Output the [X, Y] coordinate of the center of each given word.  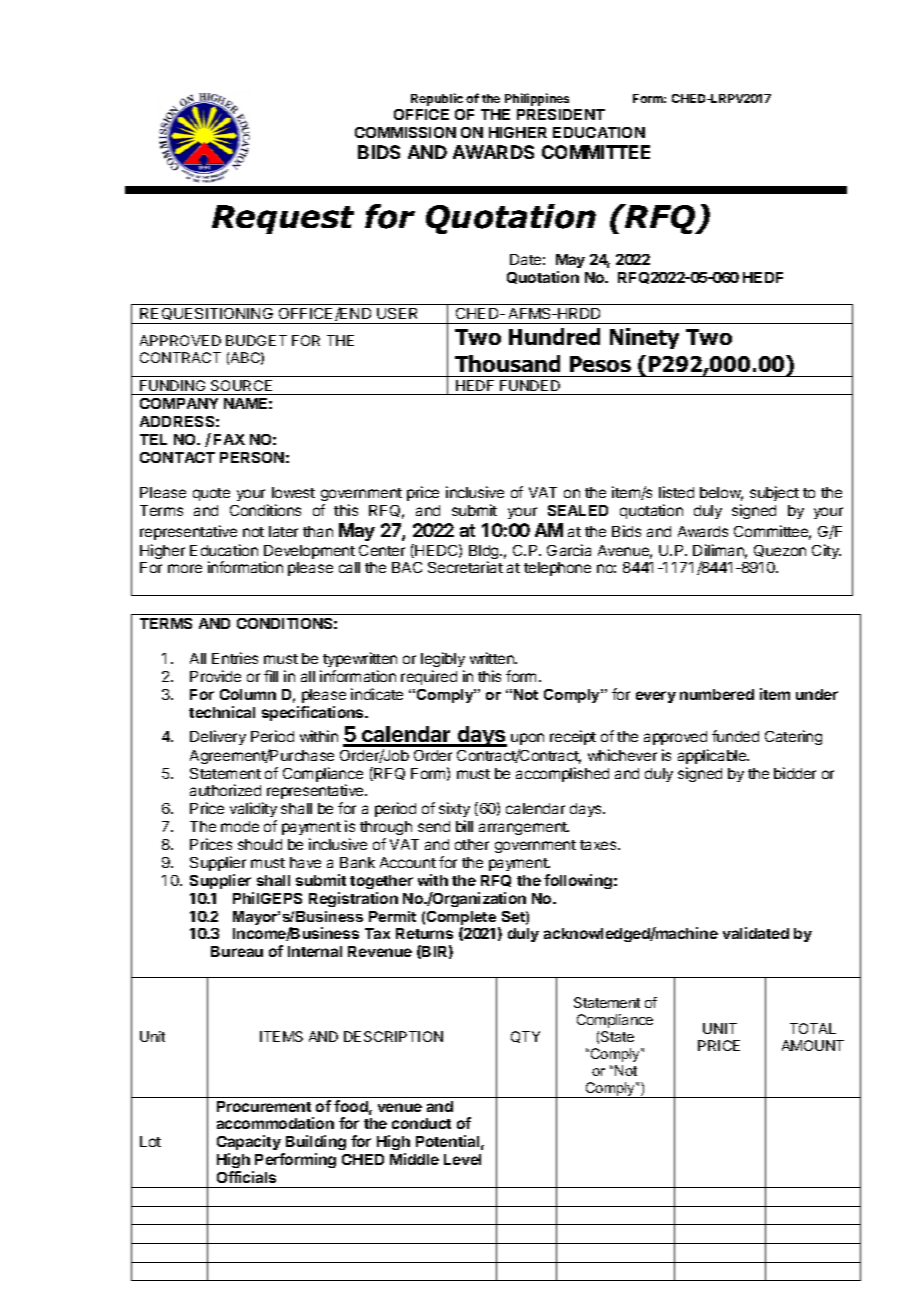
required [429, 677]
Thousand [507, 363]
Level [462, 1159]
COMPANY [179, 403]
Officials [246, 1177]
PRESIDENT [561, 114]
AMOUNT [813, 1045]
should [260, 844]
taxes [599, 845]
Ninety [644, 338]
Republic [437, 99]
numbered [717, 694]
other [472, 844]
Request [283, 219]
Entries [235, 658]
